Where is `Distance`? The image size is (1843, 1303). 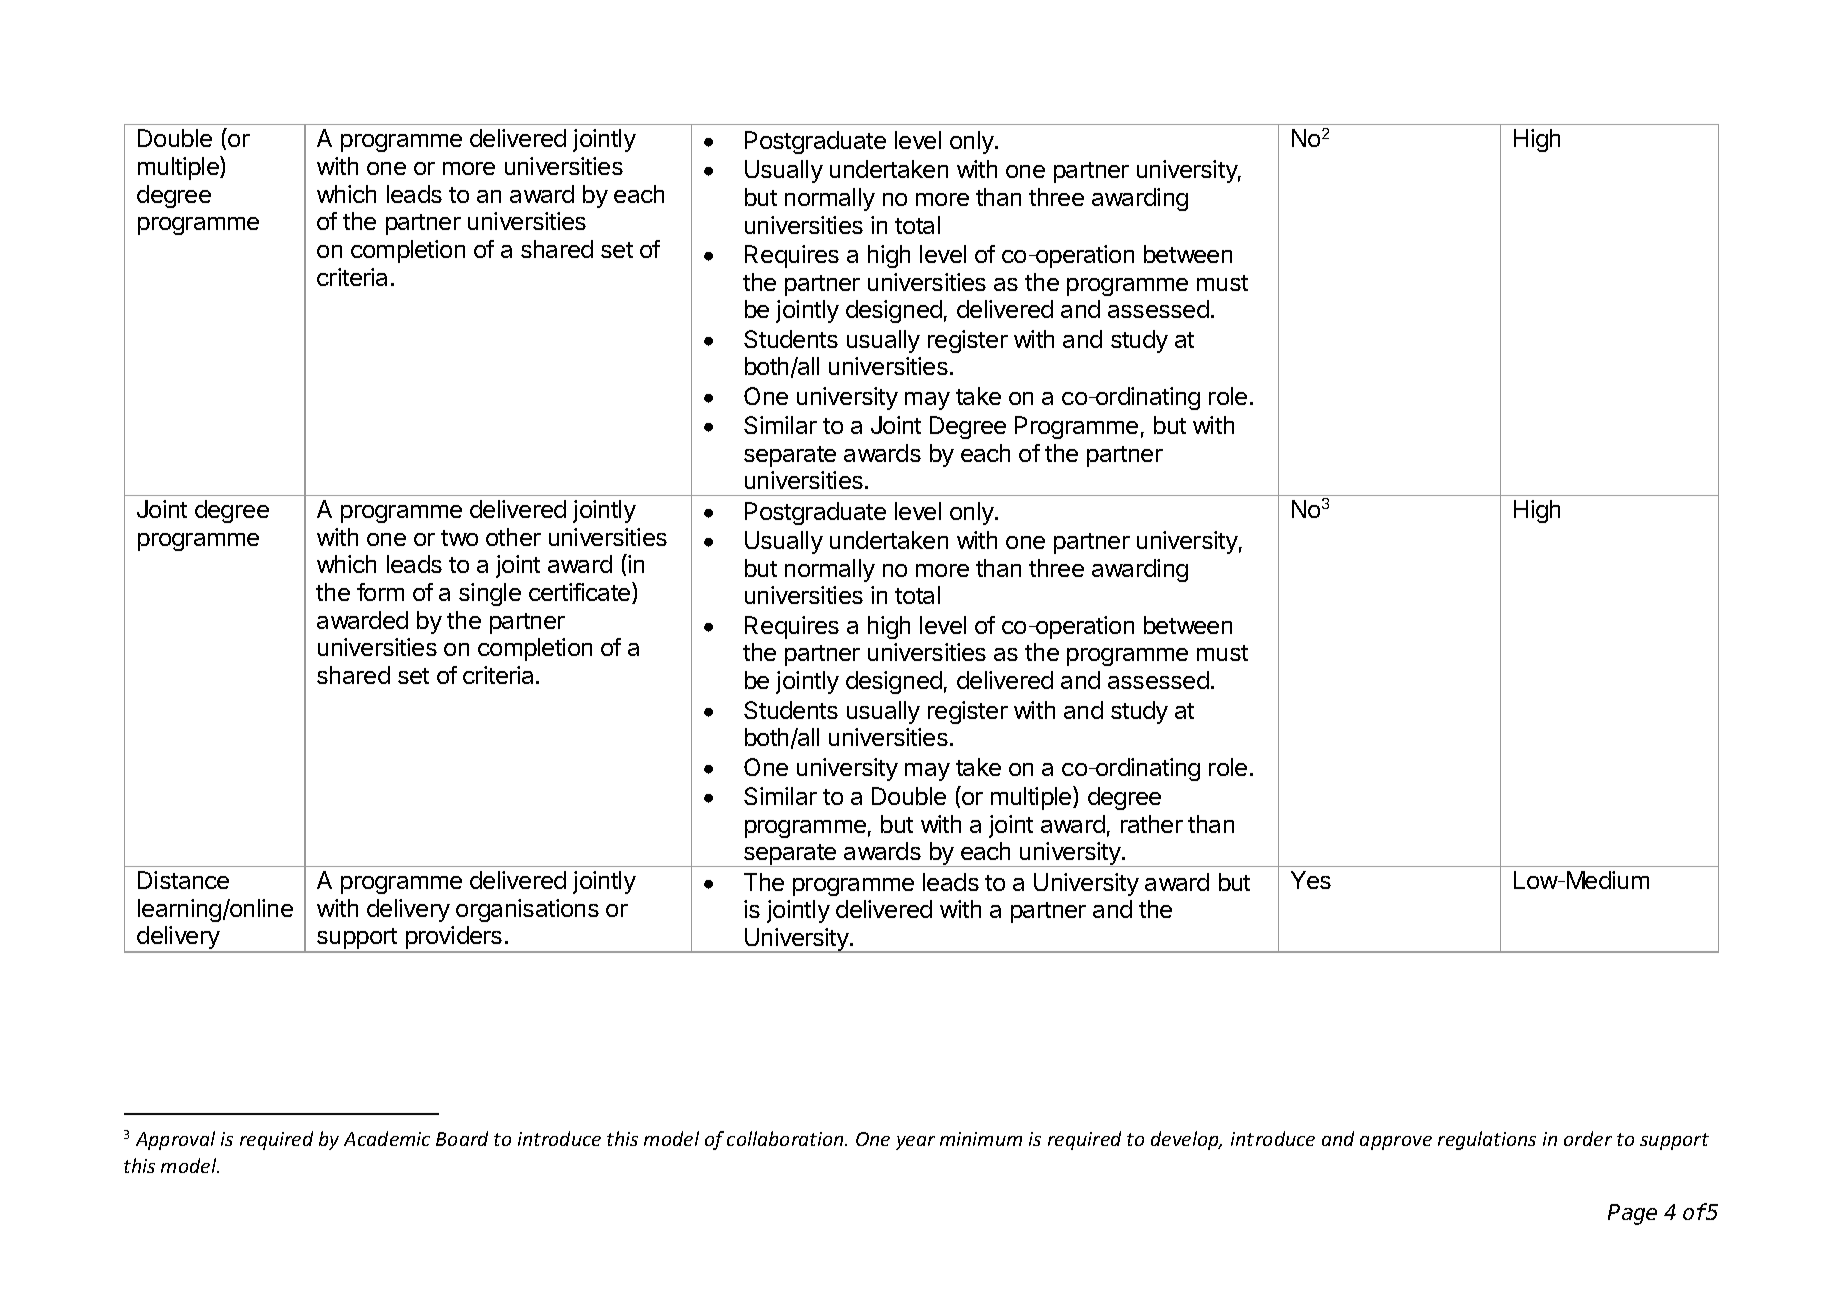
Distance is located at coordinates (183, 880).
